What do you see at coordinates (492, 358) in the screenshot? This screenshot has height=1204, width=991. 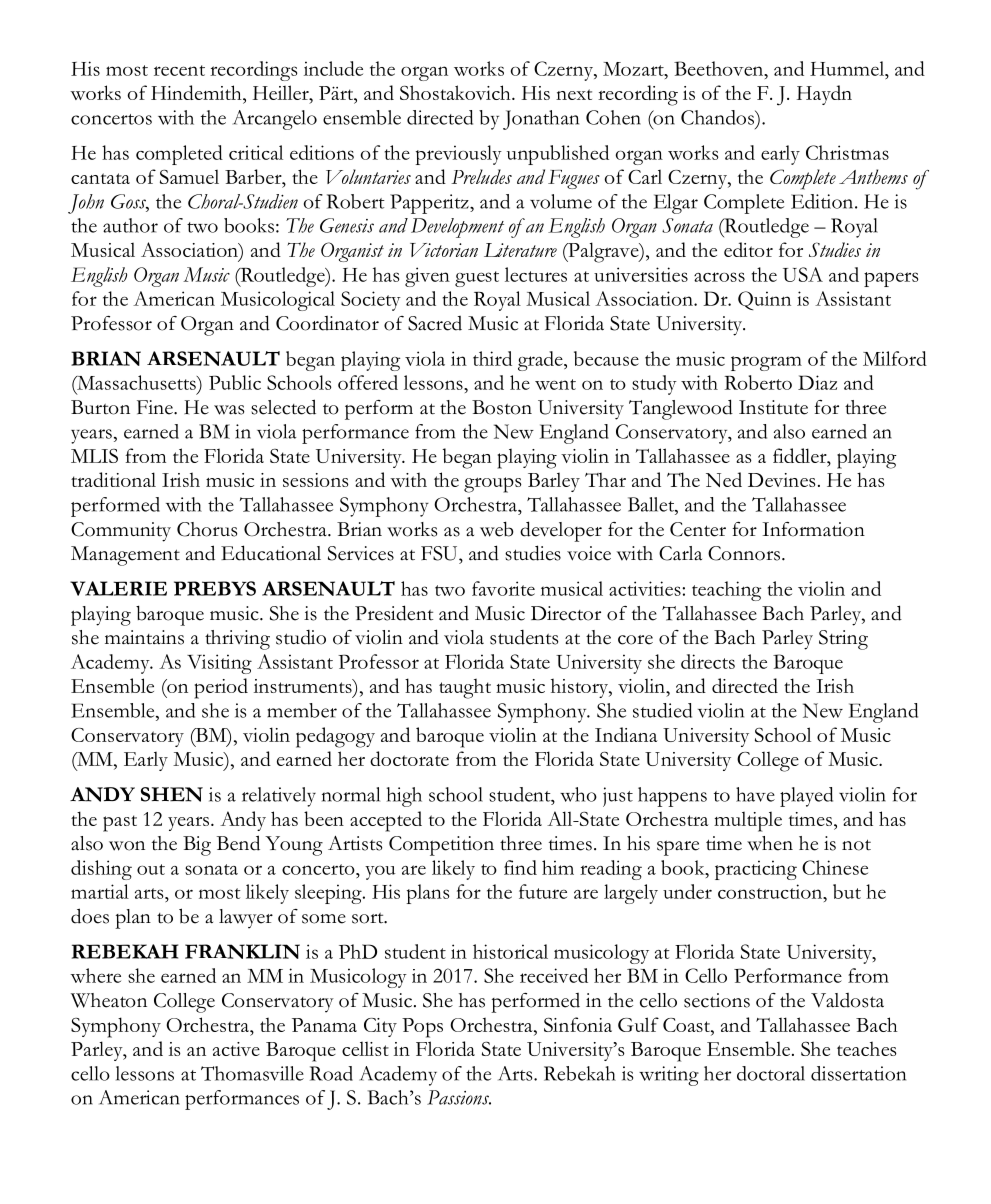 I see `third` at bounding box center [492, 358].
